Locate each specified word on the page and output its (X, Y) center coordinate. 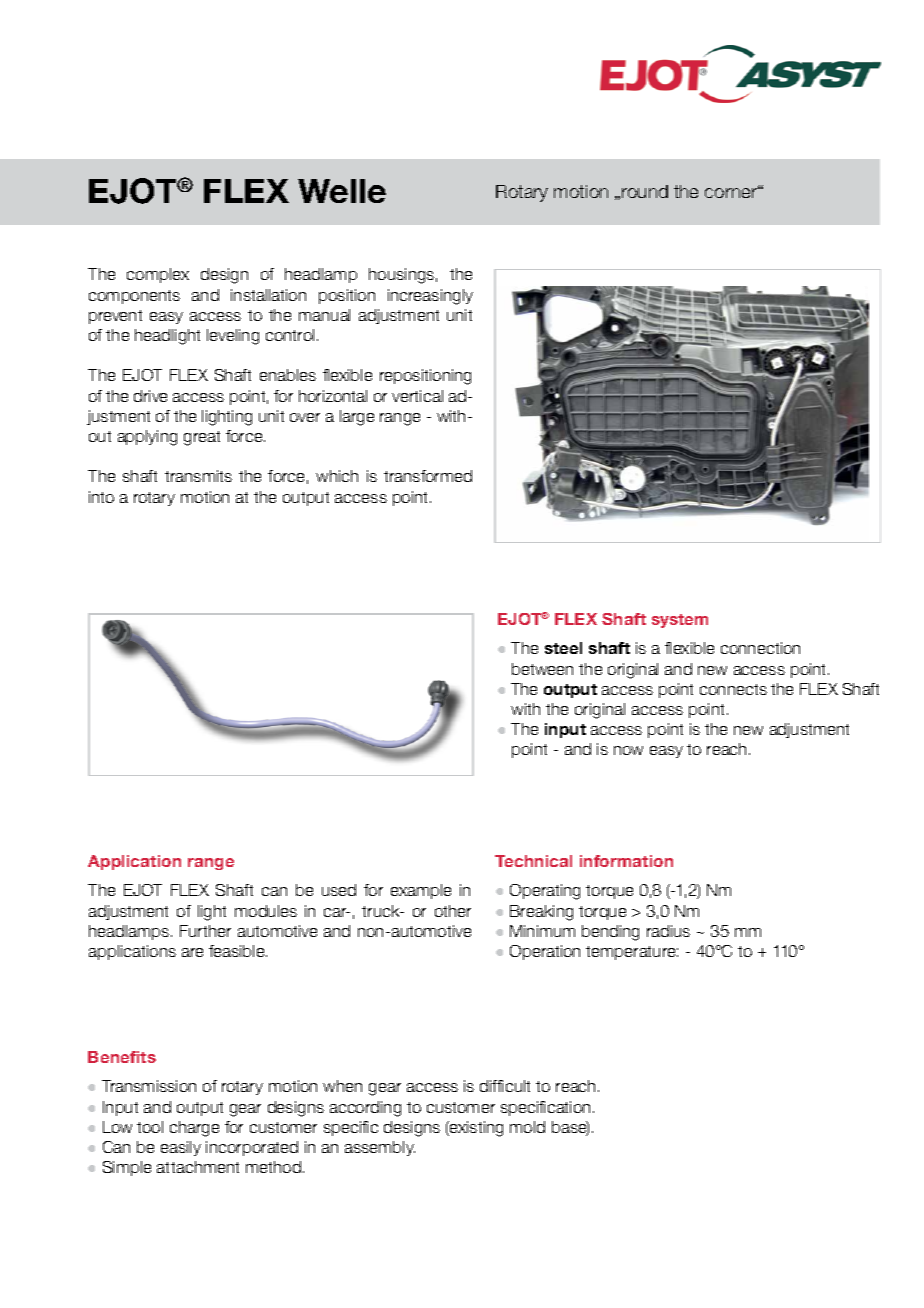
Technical (533, 861)
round (645, 191)
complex (158, 275)
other (453, 911)
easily (181, 1148)
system (680, 621)
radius (668, 931)
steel (563, 648)
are (192, 952)
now (628, 750)
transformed (428, 476)
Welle (342, 191)
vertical (417, 396)
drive (150, 396)
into (101, 497)
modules (266, 911)
